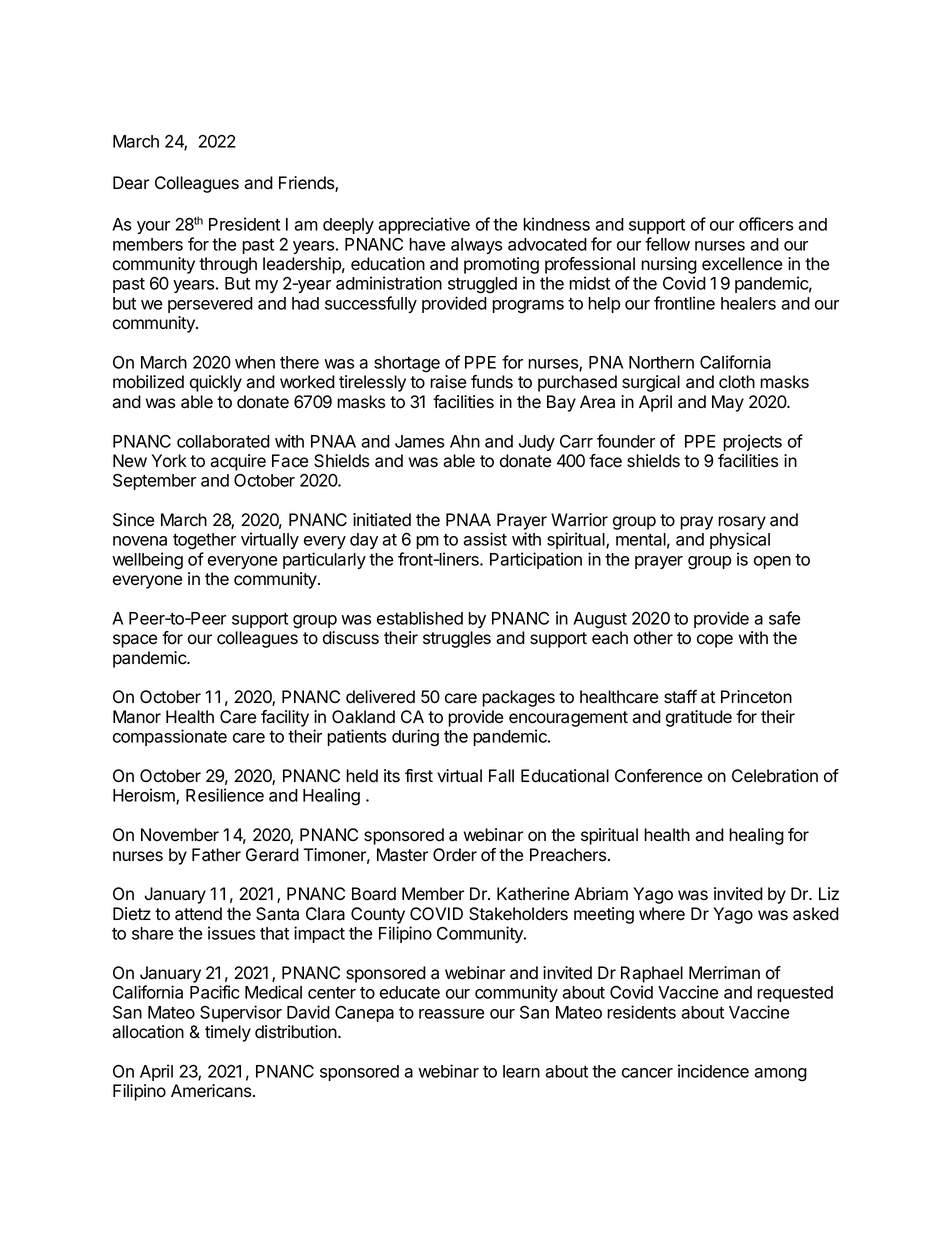  I want to click on struggles, so click(457, 639).
